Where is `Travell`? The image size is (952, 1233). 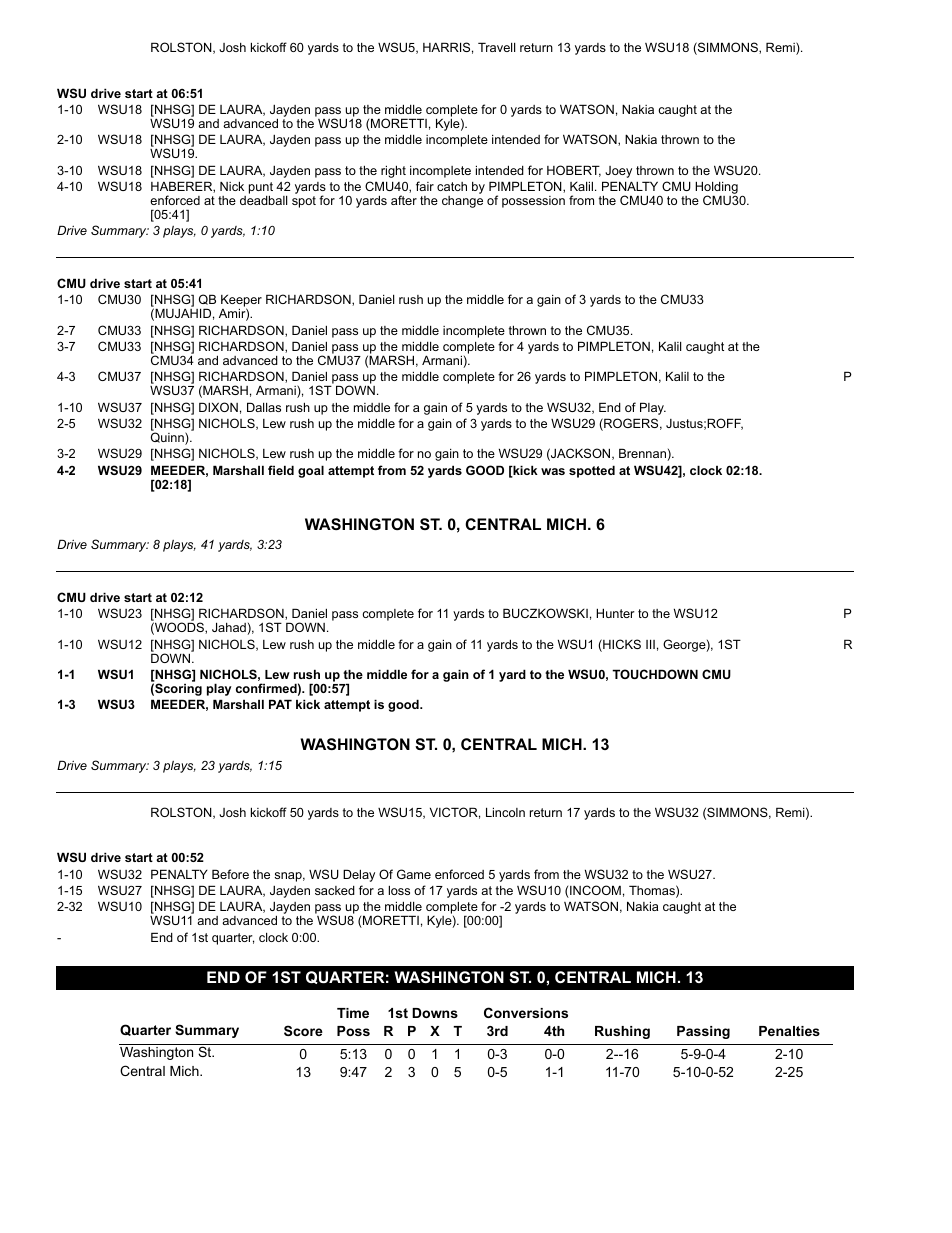
Travell is located at coordinates (496, 47).
